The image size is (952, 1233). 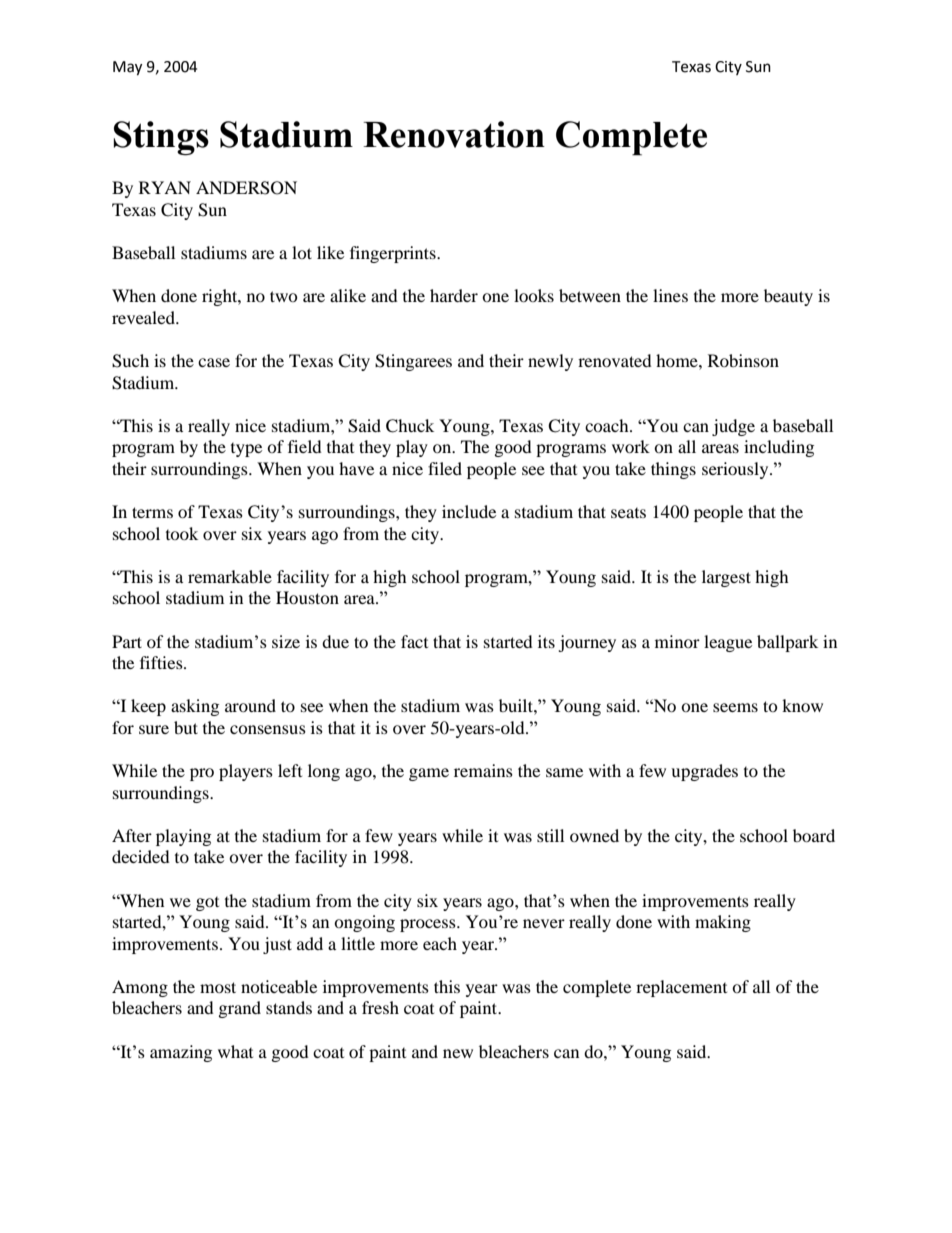 I want to click on case, so click(x=214, y=362).
